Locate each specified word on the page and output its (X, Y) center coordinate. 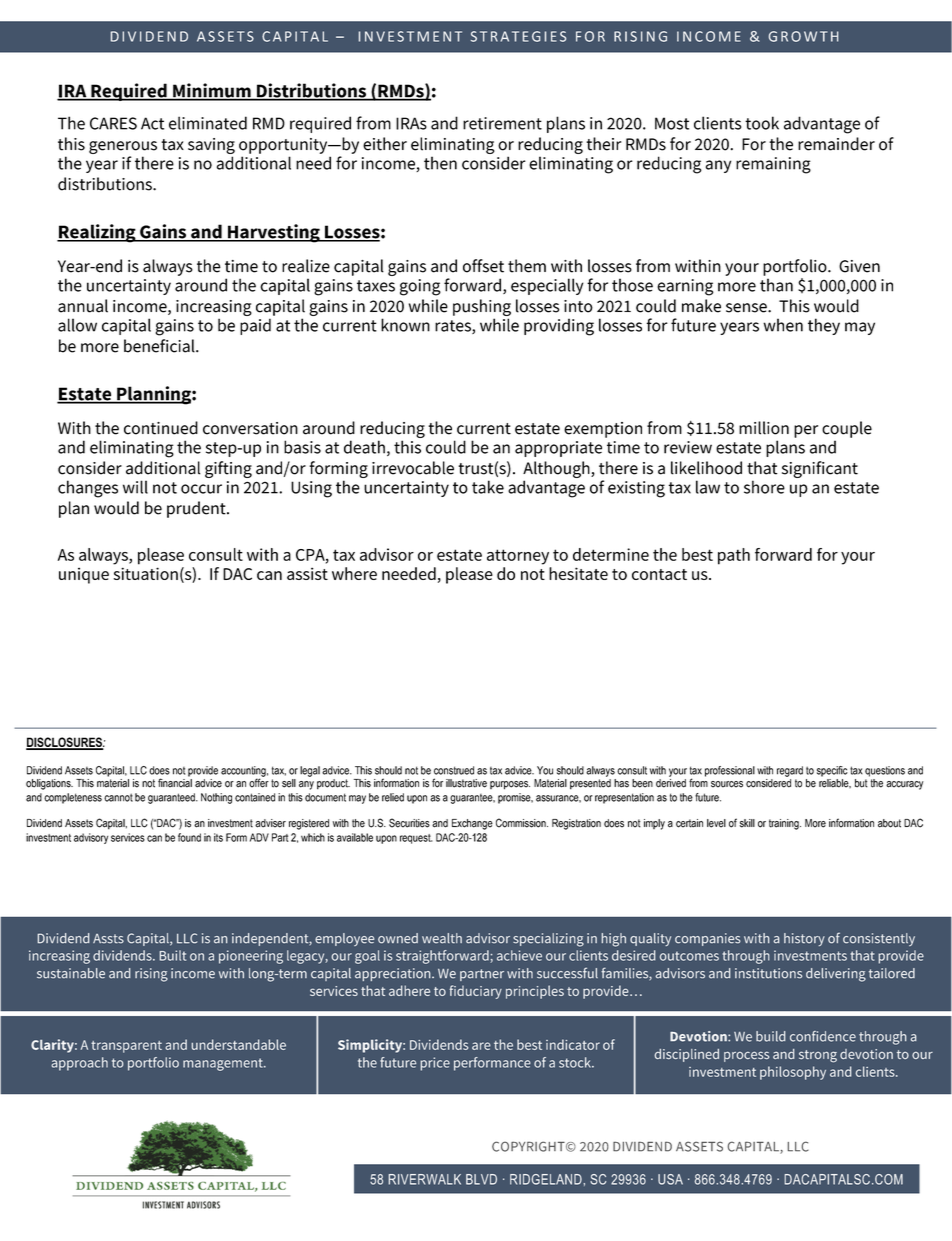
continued (161, 428)
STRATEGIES (518, 36)
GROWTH (804, 36)
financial (175, 782)
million (764, 428)
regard (790, 771)
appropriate (558, 449)
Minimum (212, 91)
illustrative (466, 783)
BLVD (481, 1179)
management (224, 1064)
